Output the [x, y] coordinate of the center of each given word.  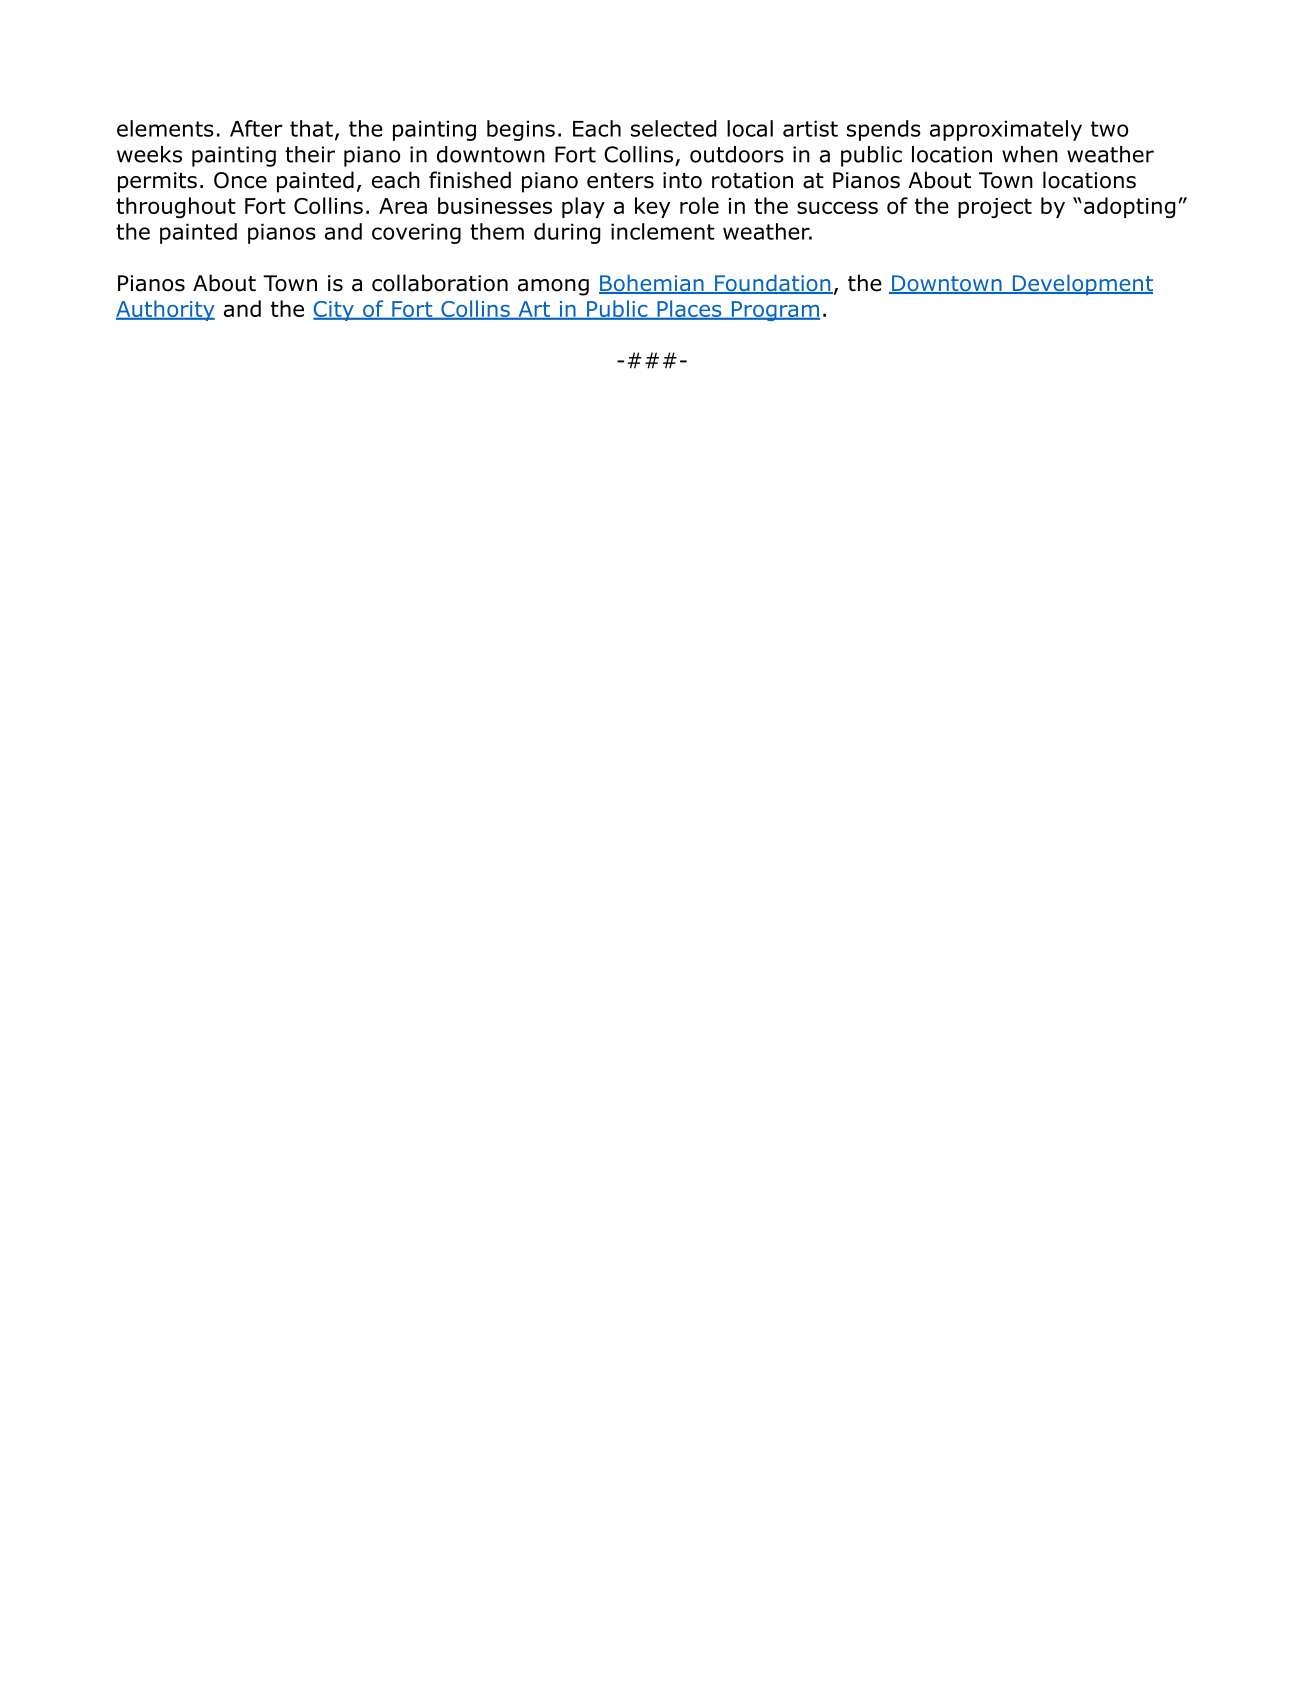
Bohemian [652, 284]
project [995, 208]
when [1030, 154]
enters [620, 181]
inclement [663, 231]
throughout [176, 207]
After [256, 128]
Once [240, 180]
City [334, 311]
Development [1081, 285]
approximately [1006, 130]
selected [673, 128]
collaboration [440, 283]
